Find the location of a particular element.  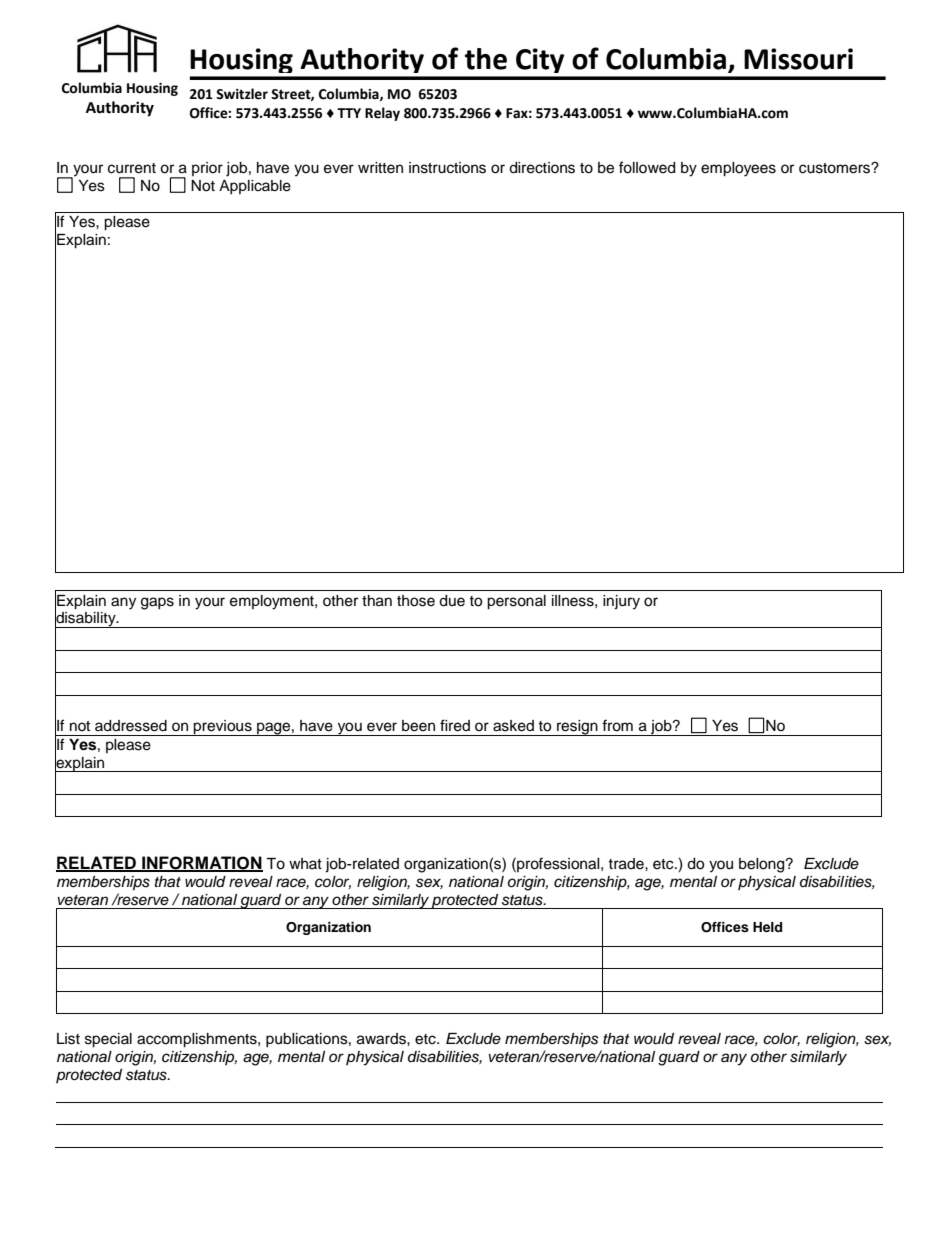

awards is located at coordinates (382, 1039).
